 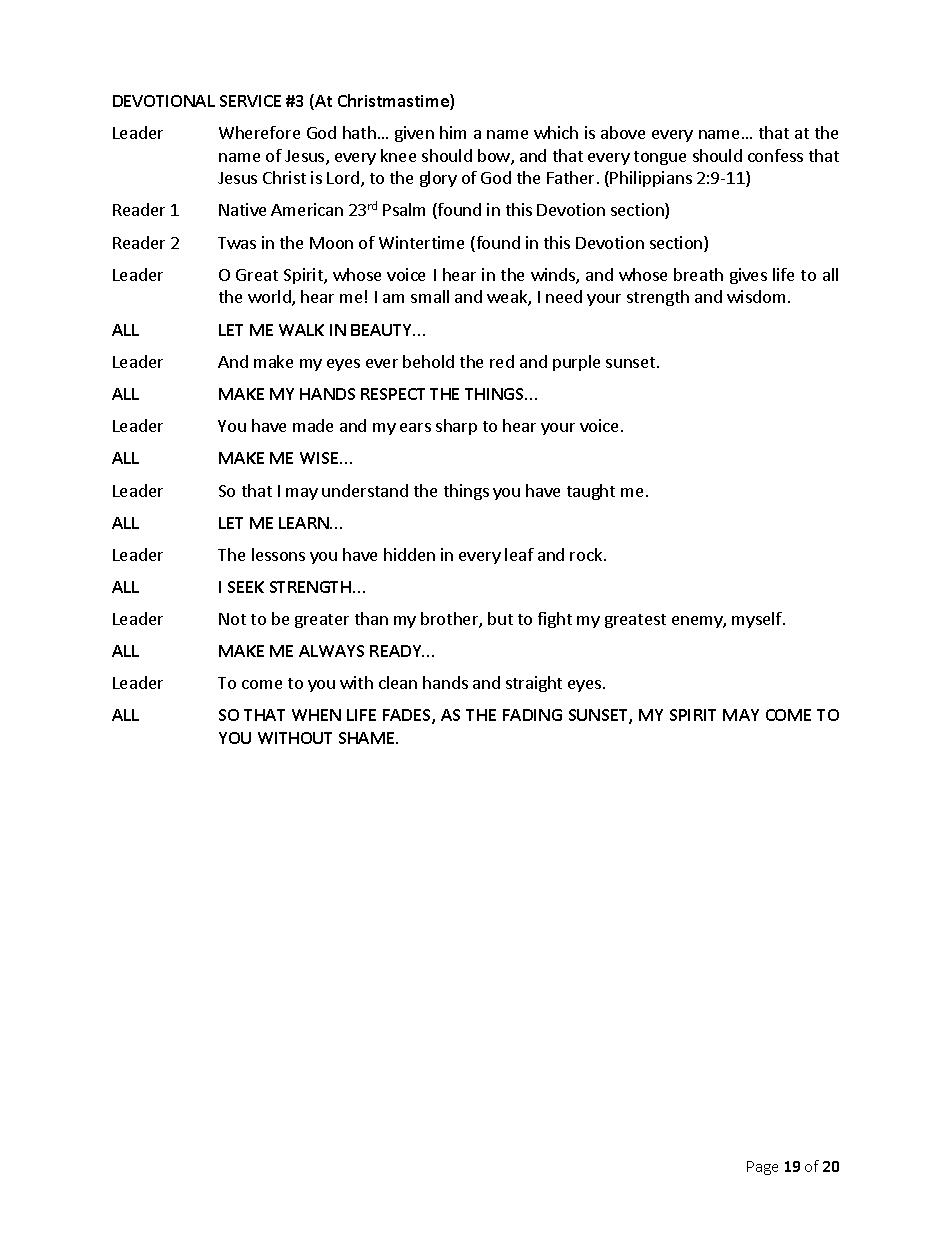 What do you see at coordinates (758, 620) in the document?
I see `myself` at bounding box center [758, 620].
